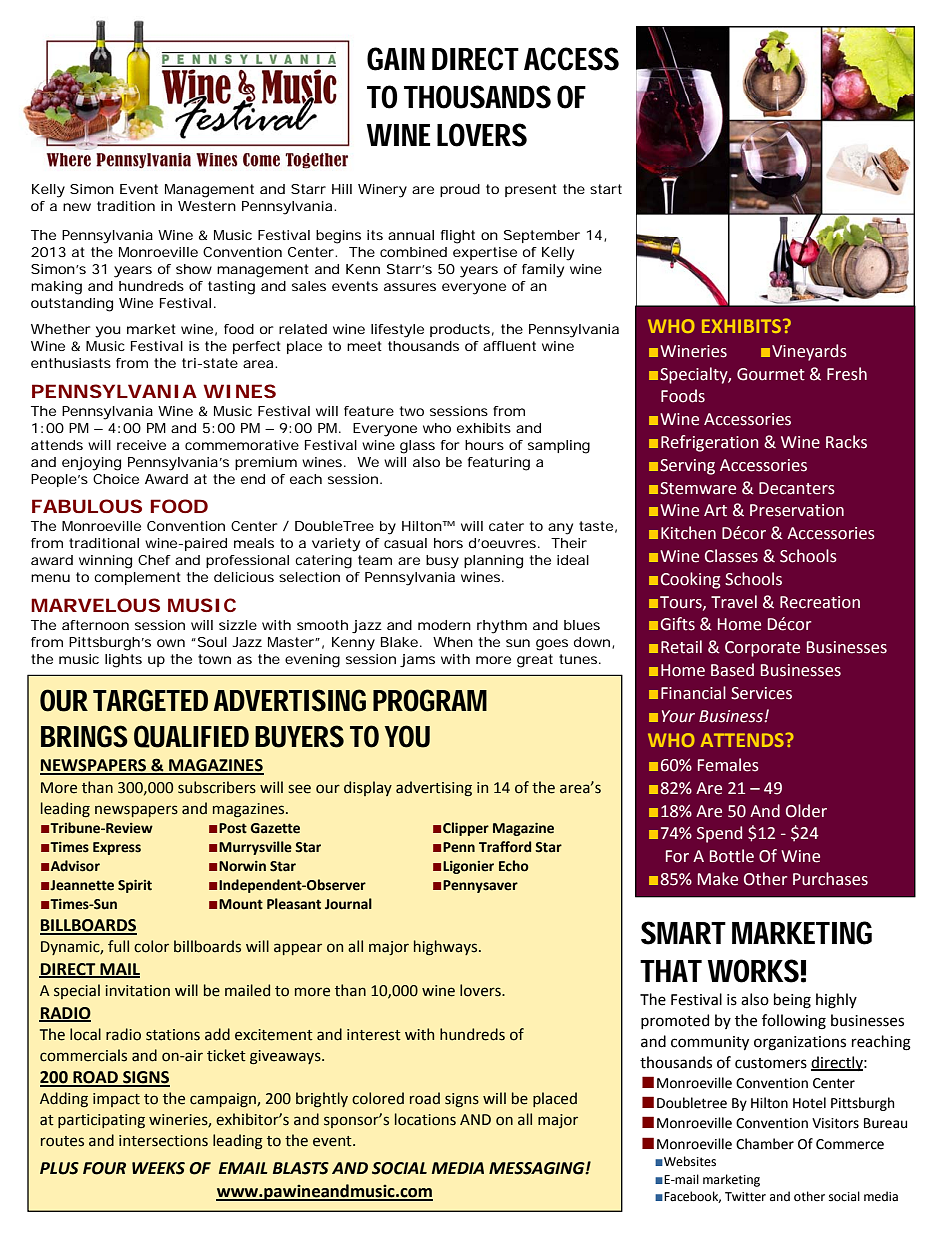 The image size is (952, 1233). I want to click on locations, so click(425, 1119).
